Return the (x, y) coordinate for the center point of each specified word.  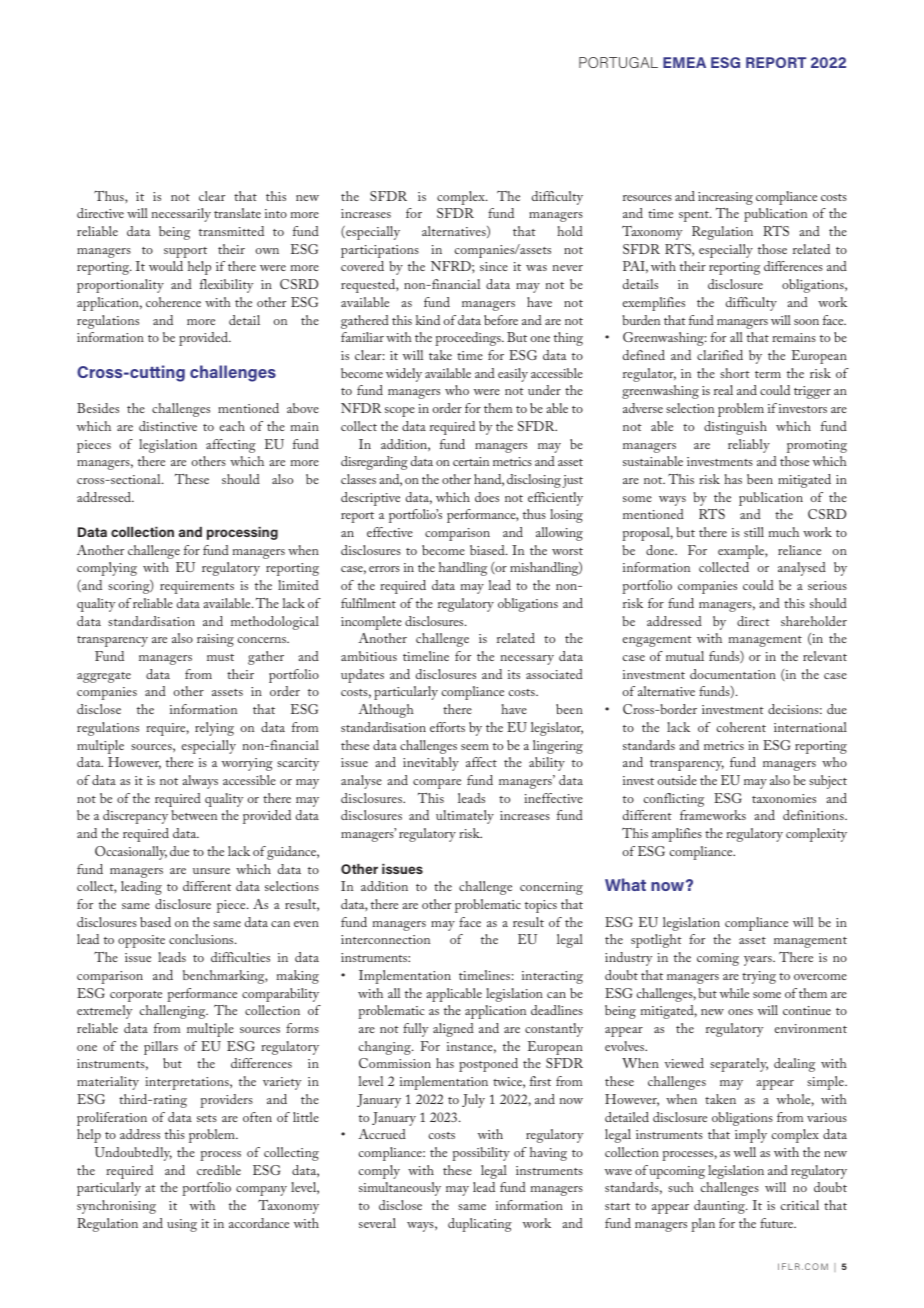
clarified (720, 355)
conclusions (202, 939)
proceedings (469, 339)
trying (759, 977)
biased (488, 550)
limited (298, 585)
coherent (741, 727)
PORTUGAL (618, 62)
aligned (453, 1030)
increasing (725, 198)
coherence (173, 302)
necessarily (181, 215)
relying (214, 729)
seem (475, 747)
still (754, 532)
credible (219, 1170)
